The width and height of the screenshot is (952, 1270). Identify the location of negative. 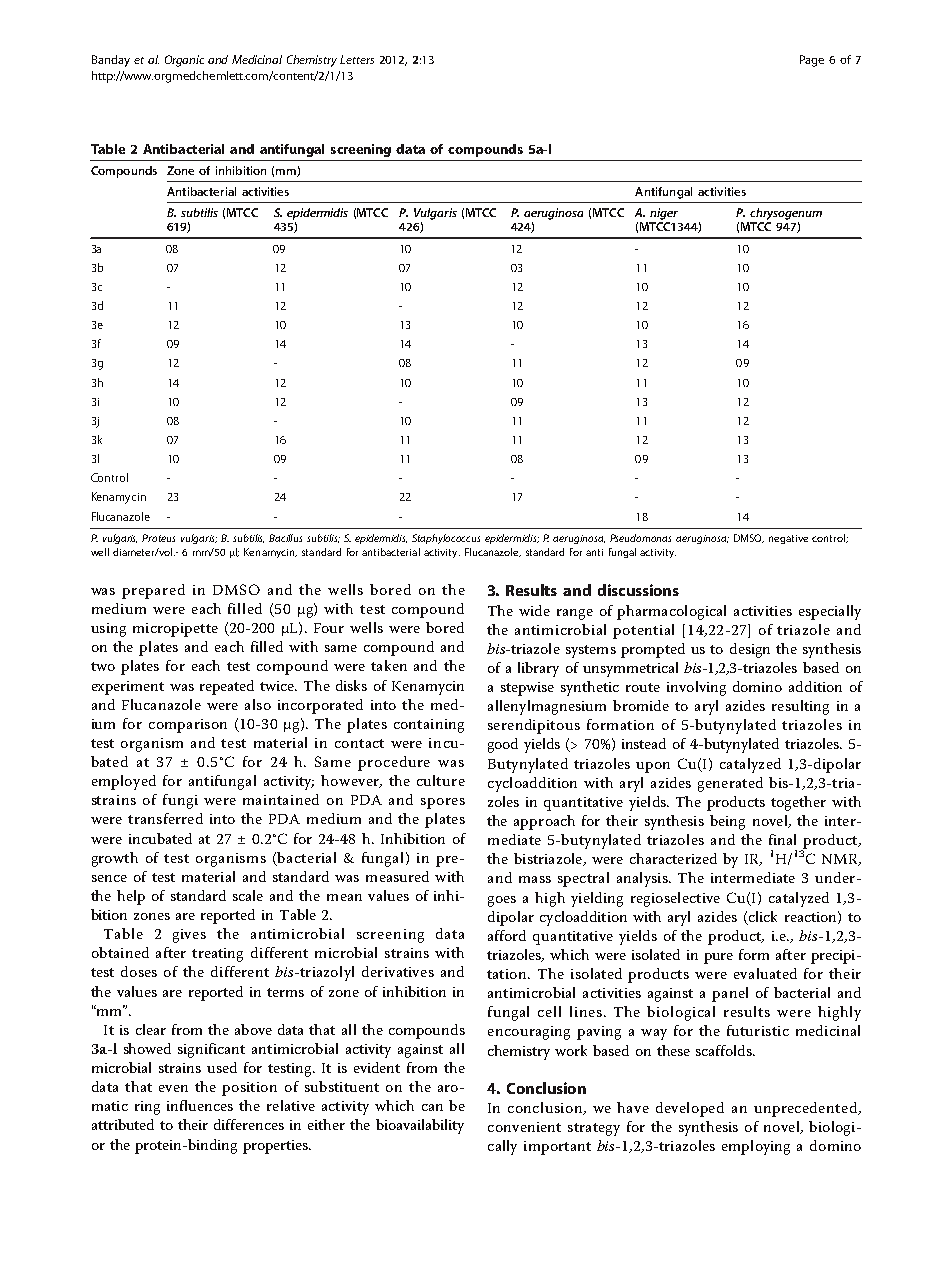
(788, 539).
